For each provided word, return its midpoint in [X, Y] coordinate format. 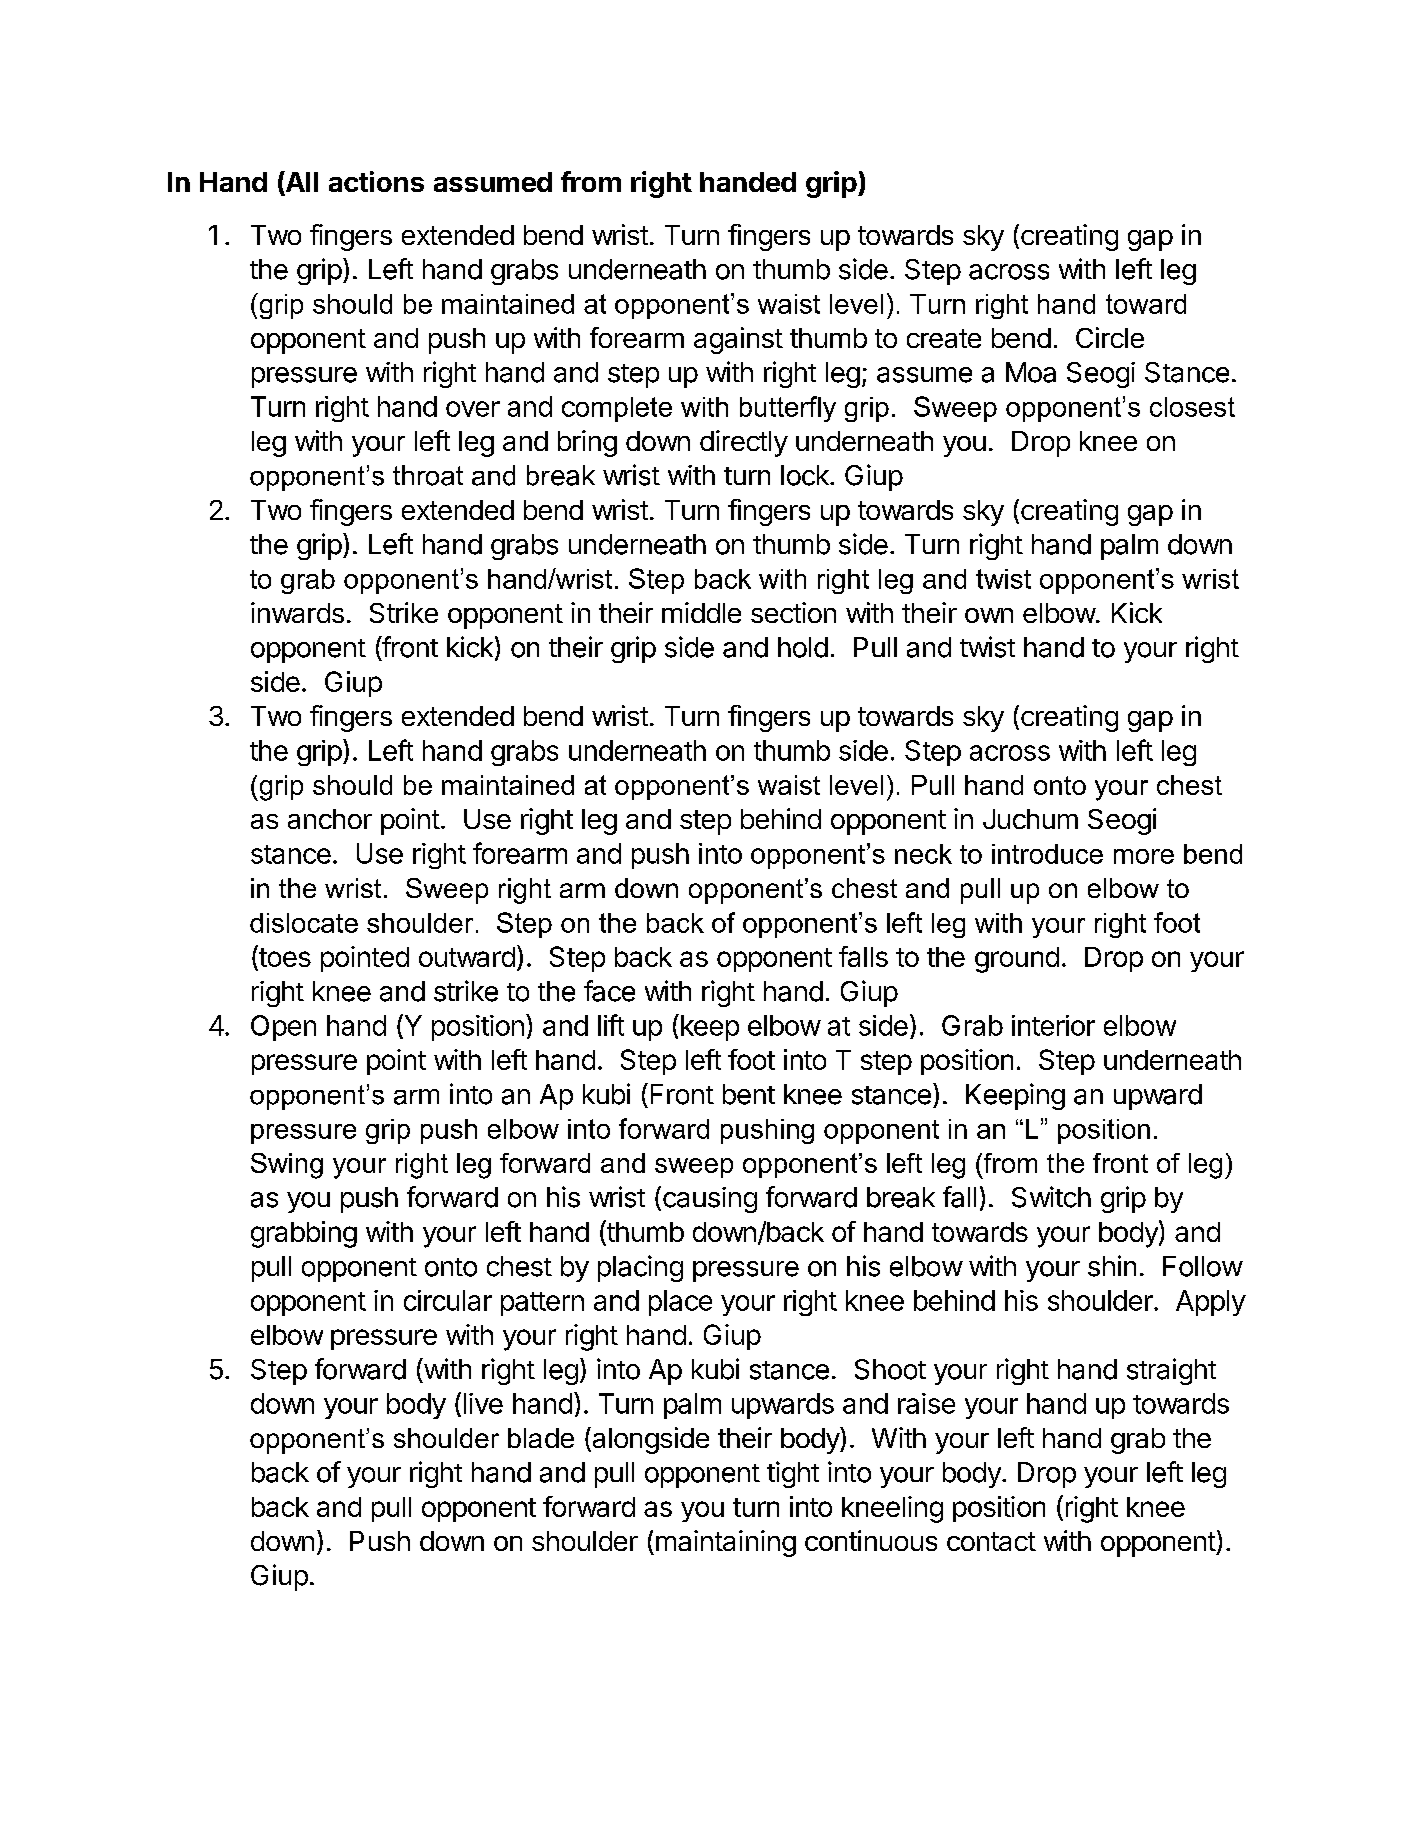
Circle [1110, 337]
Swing [287, 1166]
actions [376, 181]
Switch [1051, 1197]
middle [701, 612]
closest [1192, 407]
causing [710, 1200]
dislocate [304, 923]
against [738, 340]
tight [793, 1474]
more [1144, 856]
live [483, 1403]
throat [428, 475]
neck [923, 854]
